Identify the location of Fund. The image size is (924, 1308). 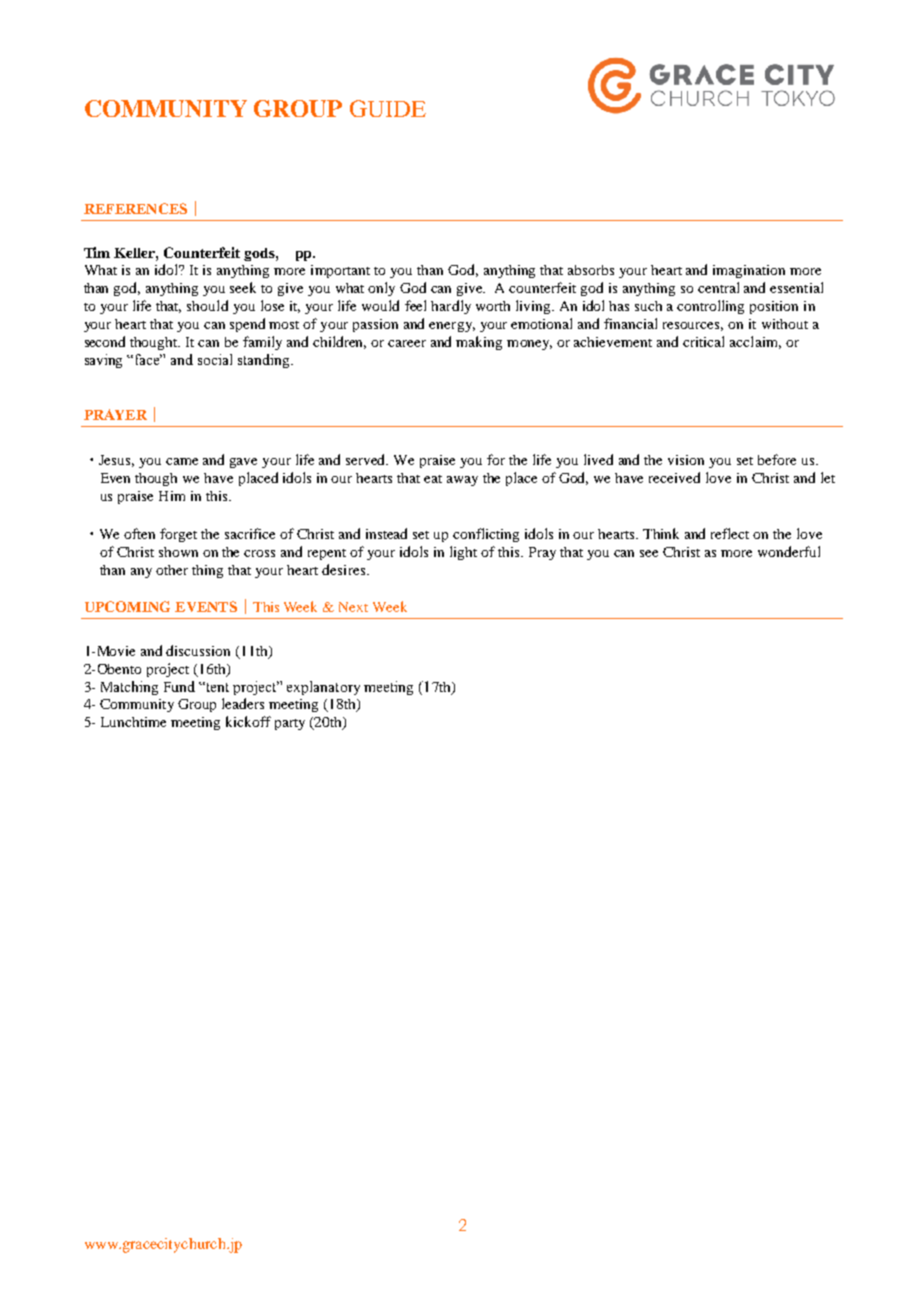
(179, 686).
